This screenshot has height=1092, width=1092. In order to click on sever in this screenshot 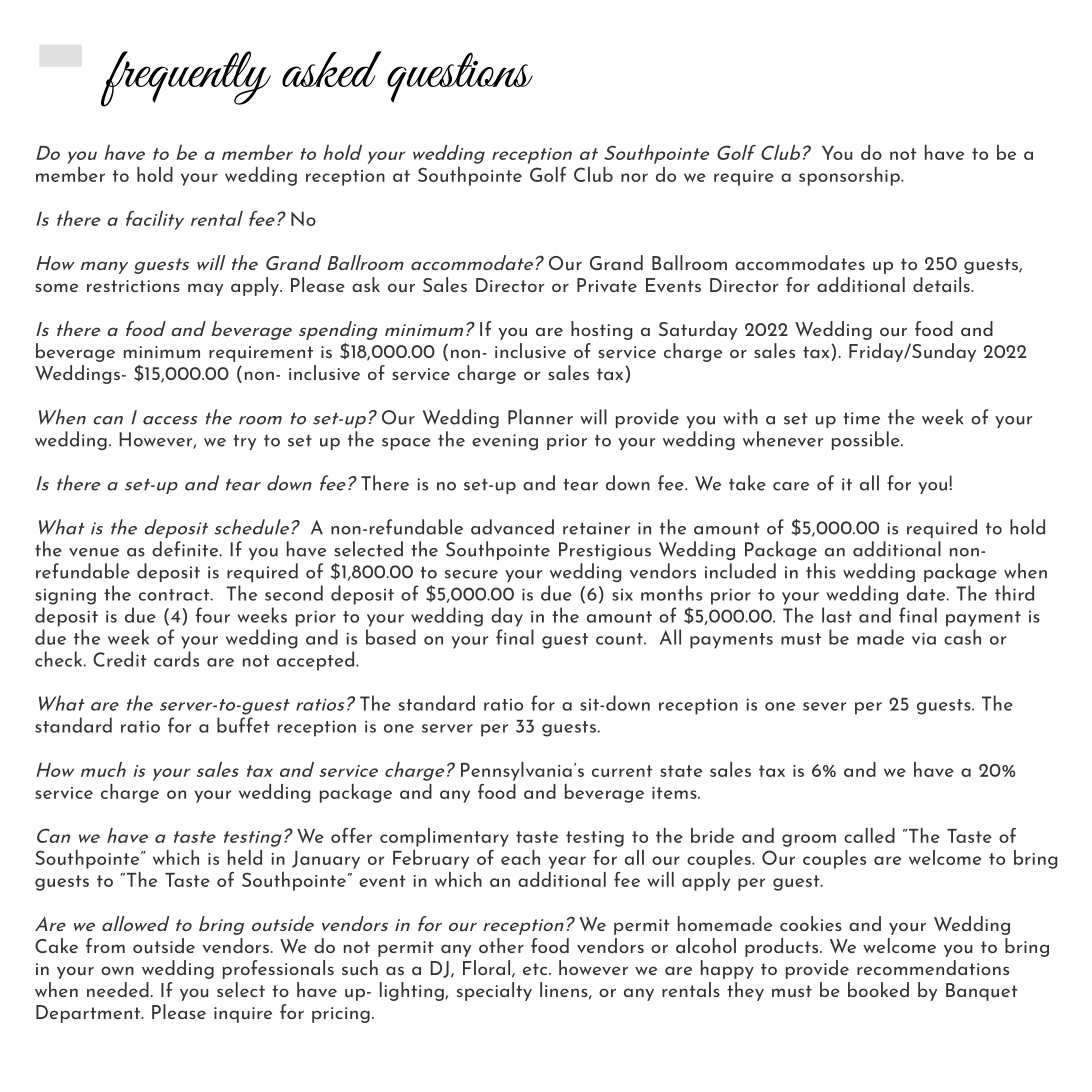, I will do `click(824, 706)`.
